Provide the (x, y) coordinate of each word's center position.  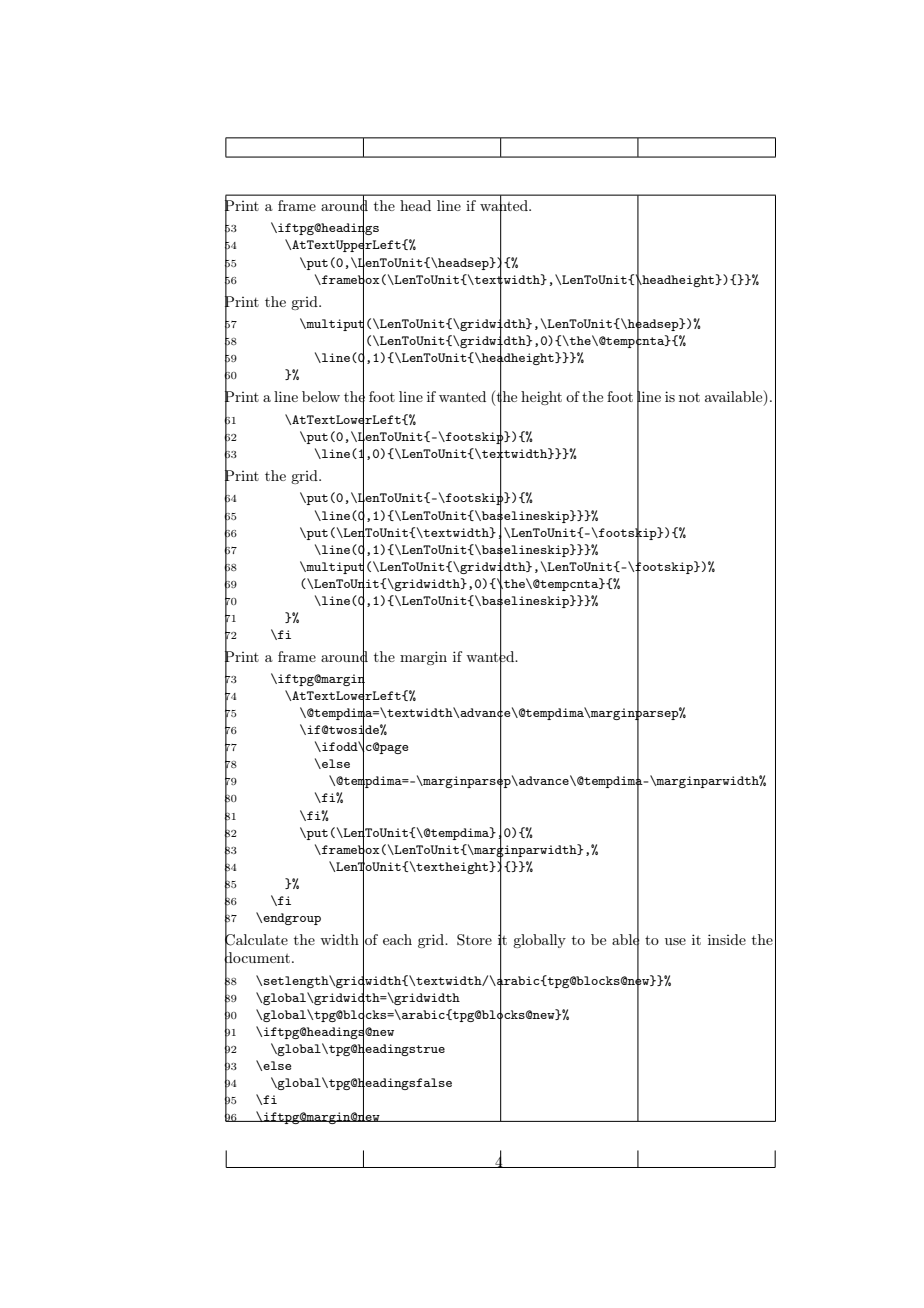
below (321, 396)
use (675, 941)
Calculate (256, 939)
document (257, 958)
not (689, 397)
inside (727, 939)
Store (474, 940)
